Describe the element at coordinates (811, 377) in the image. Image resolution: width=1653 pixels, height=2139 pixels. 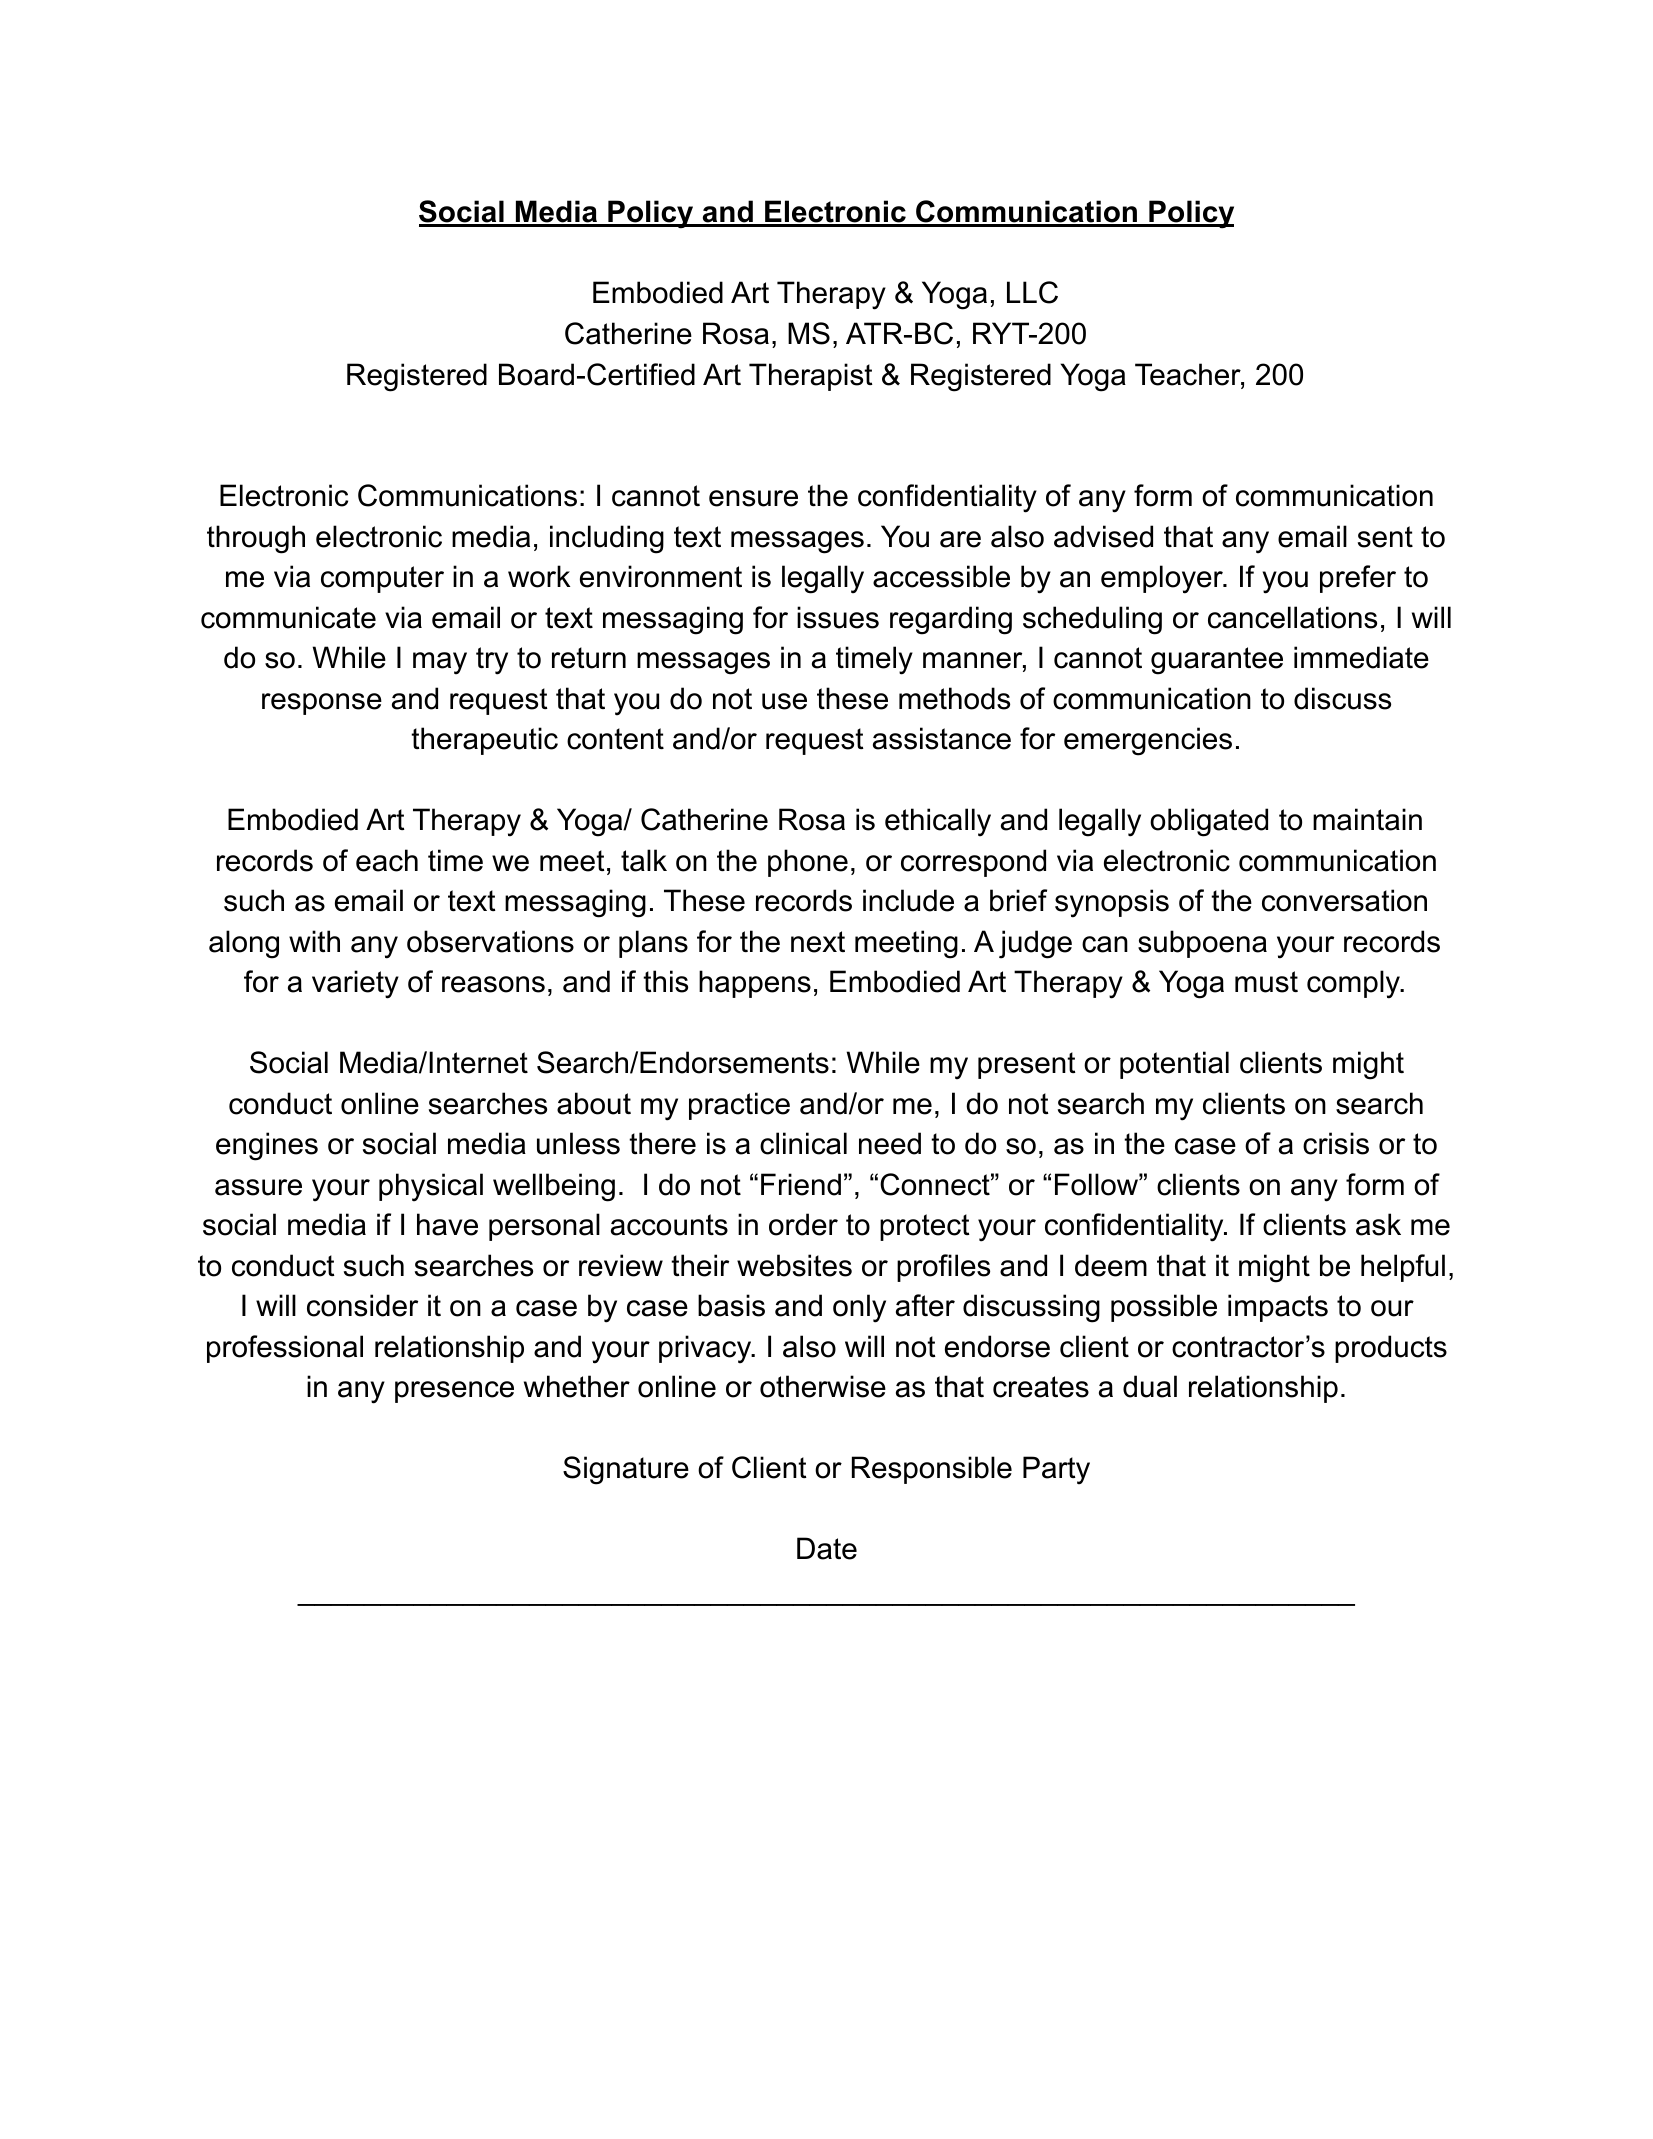
I see `Therapist` at that location.
